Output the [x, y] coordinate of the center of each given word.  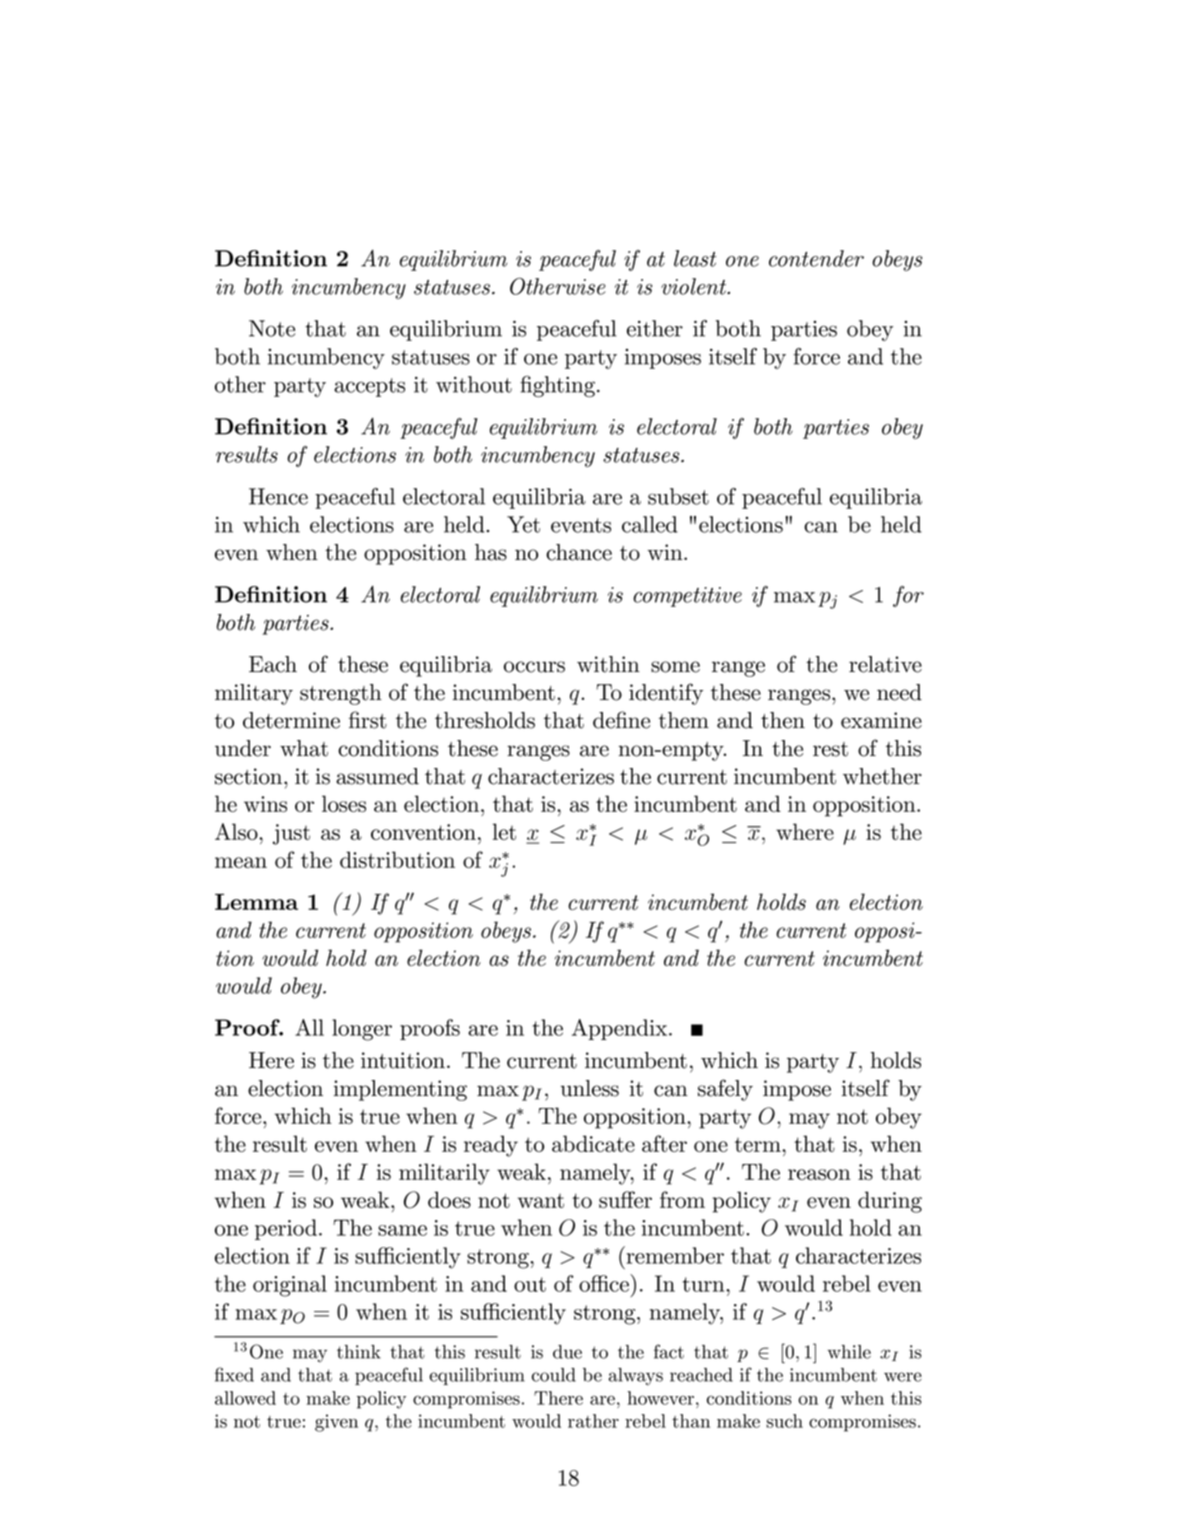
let [504, 831]
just [291, 834]
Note [272, 328]
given [336, 1423]
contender [816, 258]
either [655, 328]
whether [882, 776]
